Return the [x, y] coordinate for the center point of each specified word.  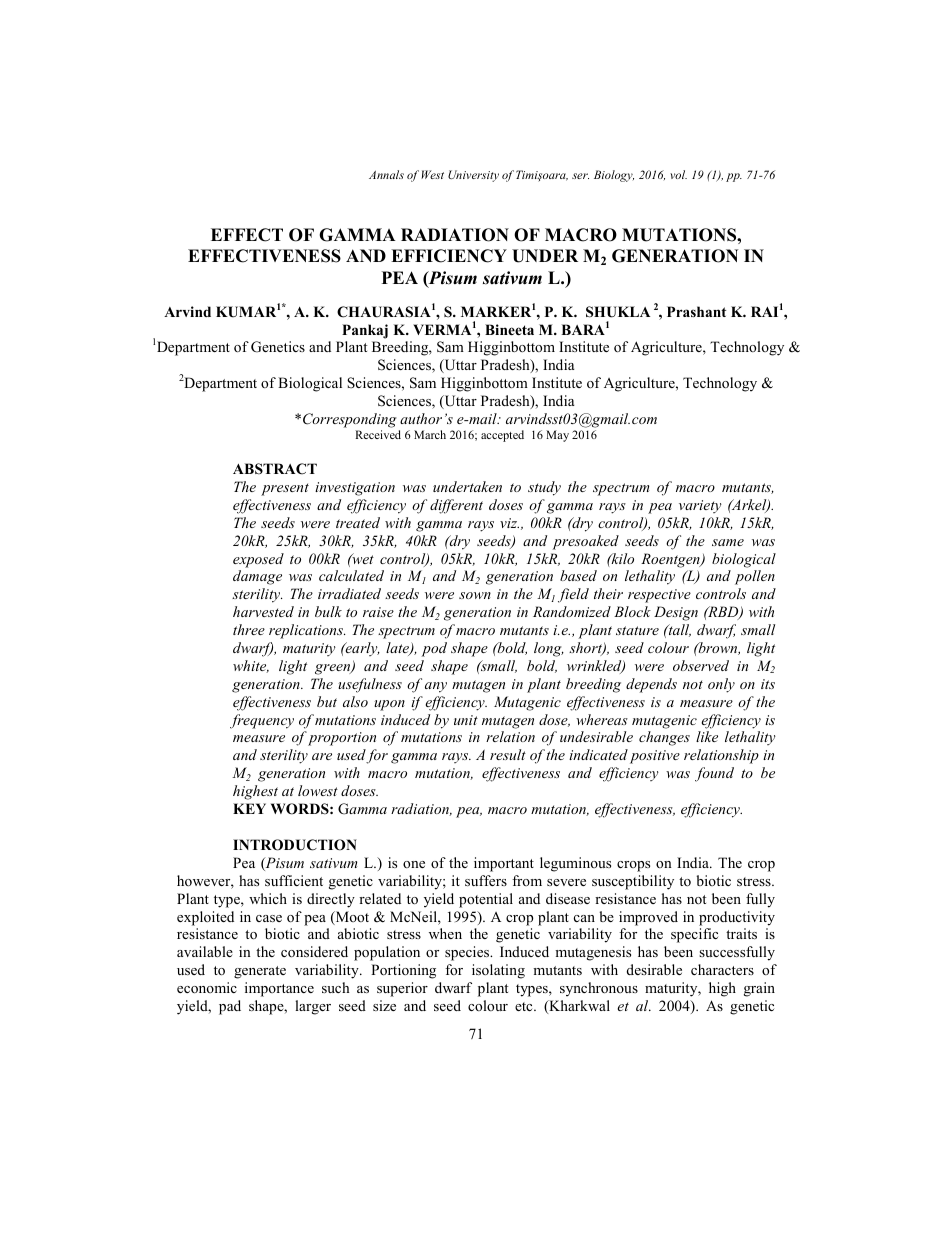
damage [257, 577]
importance [279, 989]
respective [659, 596]
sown [475, 595]
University [473, 176]
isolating [498, 971]
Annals [386, 174]
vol [678, 174]
